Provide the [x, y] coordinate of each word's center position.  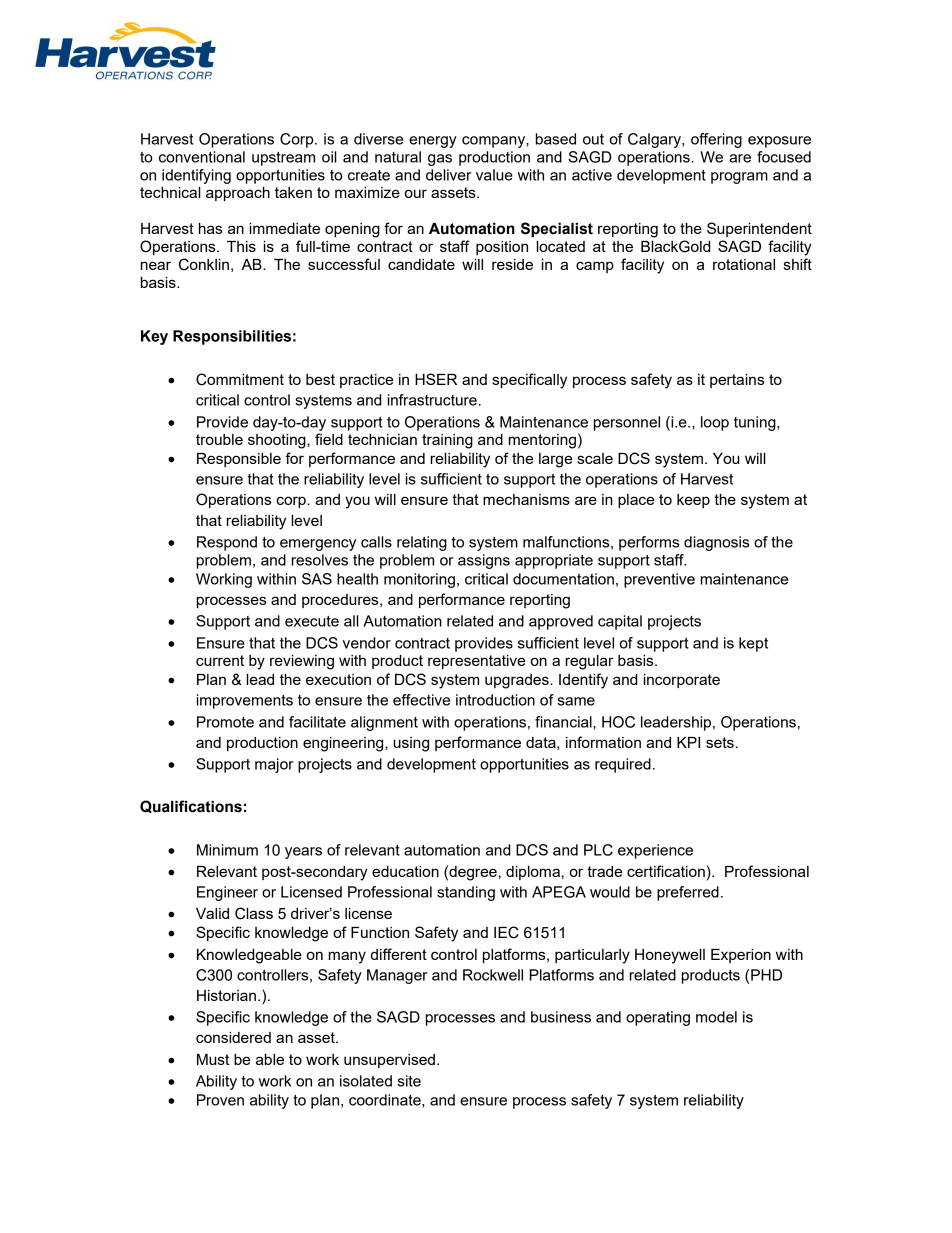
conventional [202, 157]
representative [476, 662]
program [739, 178]
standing [466, 893]
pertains [737, 381]
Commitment [240, 379]
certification [666, 871]
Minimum [227, 850]
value [494, 175]
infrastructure [432, 400]
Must [213, 1059]
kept [753, 644]
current [220, 660]
